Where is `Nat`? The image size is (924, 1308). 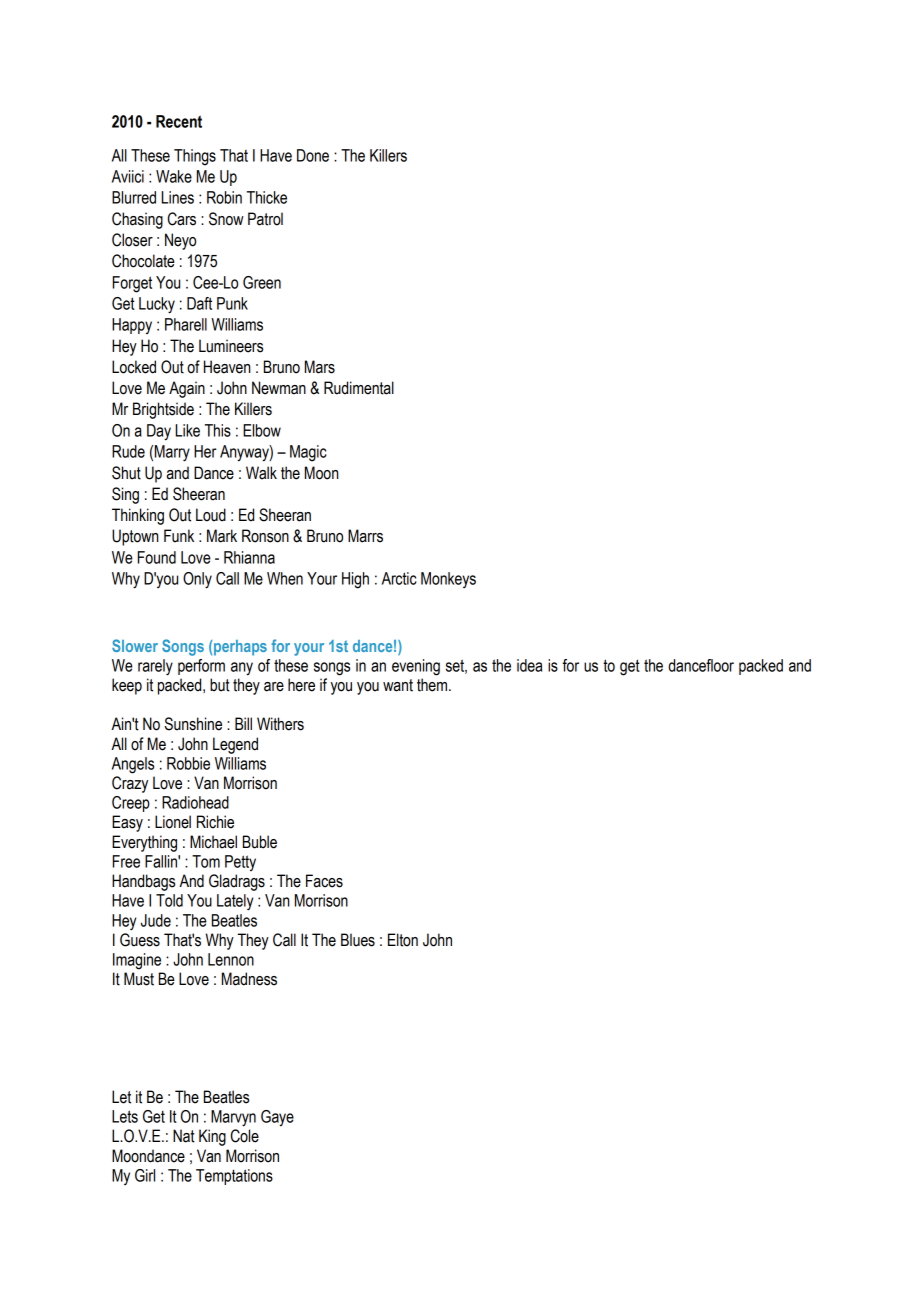 Nat is located at coordinates (184, 1136).
